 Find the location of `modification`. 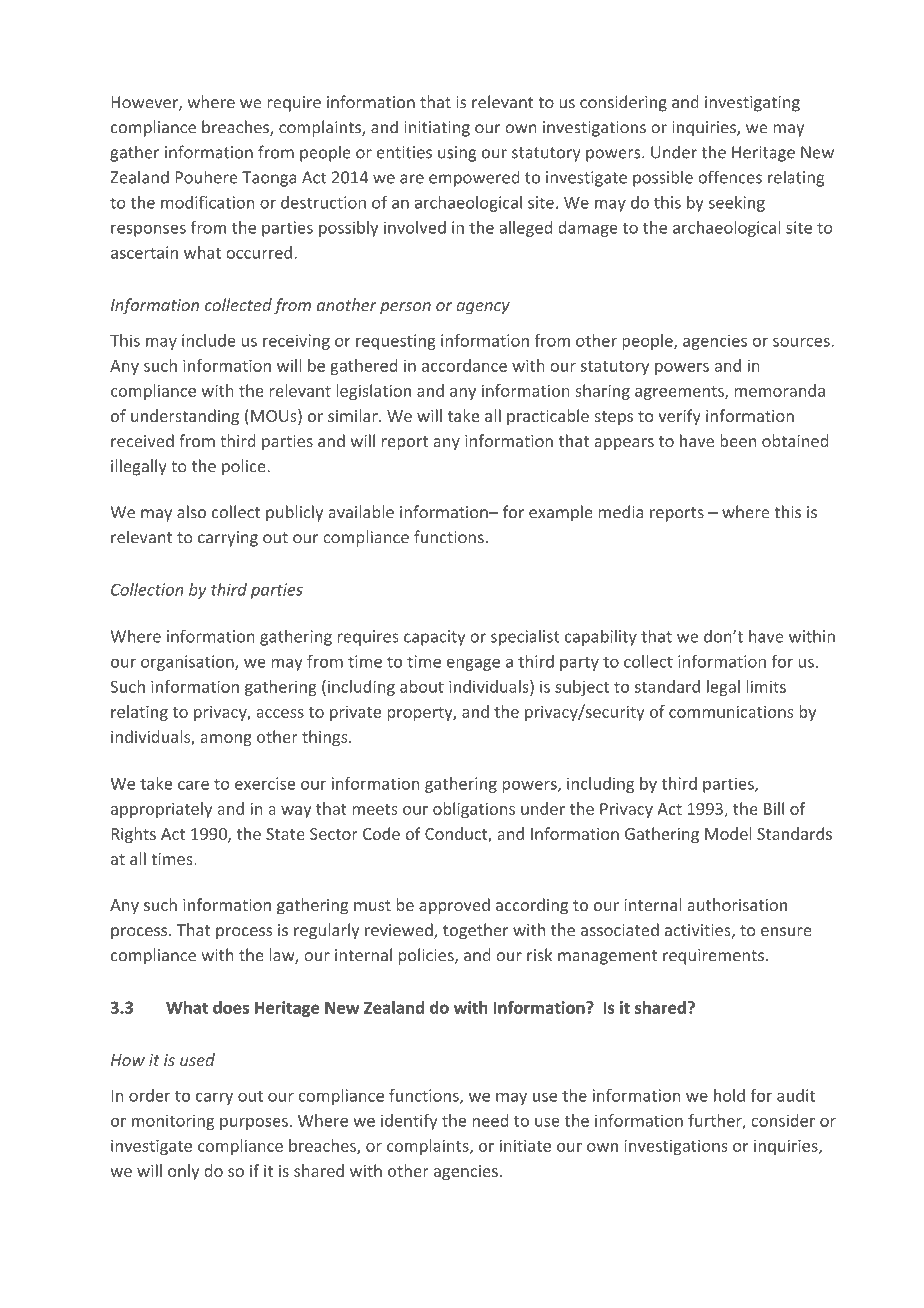

modification is located at coordinates (207, 202).
